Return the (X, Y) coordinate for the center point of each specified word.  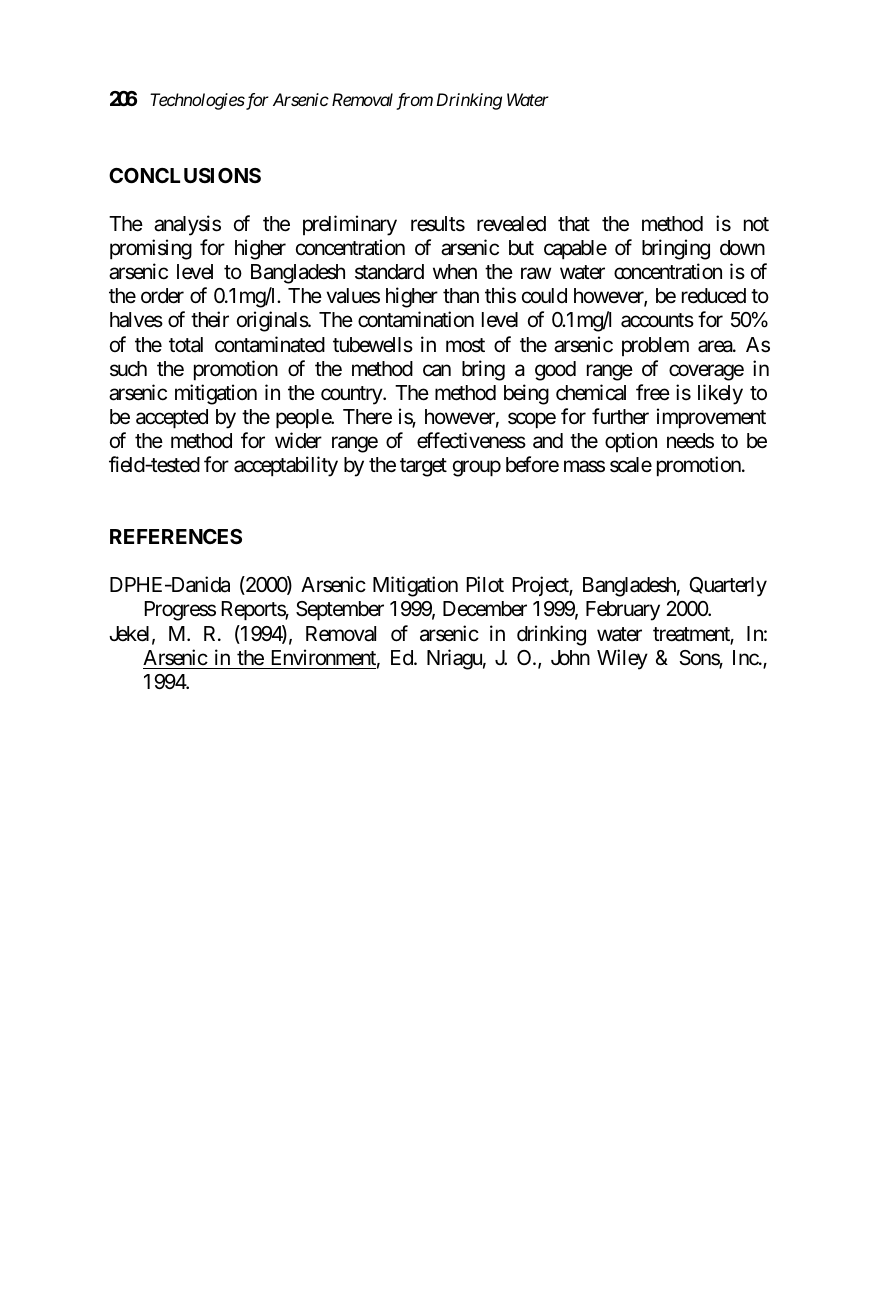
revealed (511, 224)
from (414, 101)
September (340, 611)
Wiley (622, 659)
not (756, 224)
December (485, 609)
